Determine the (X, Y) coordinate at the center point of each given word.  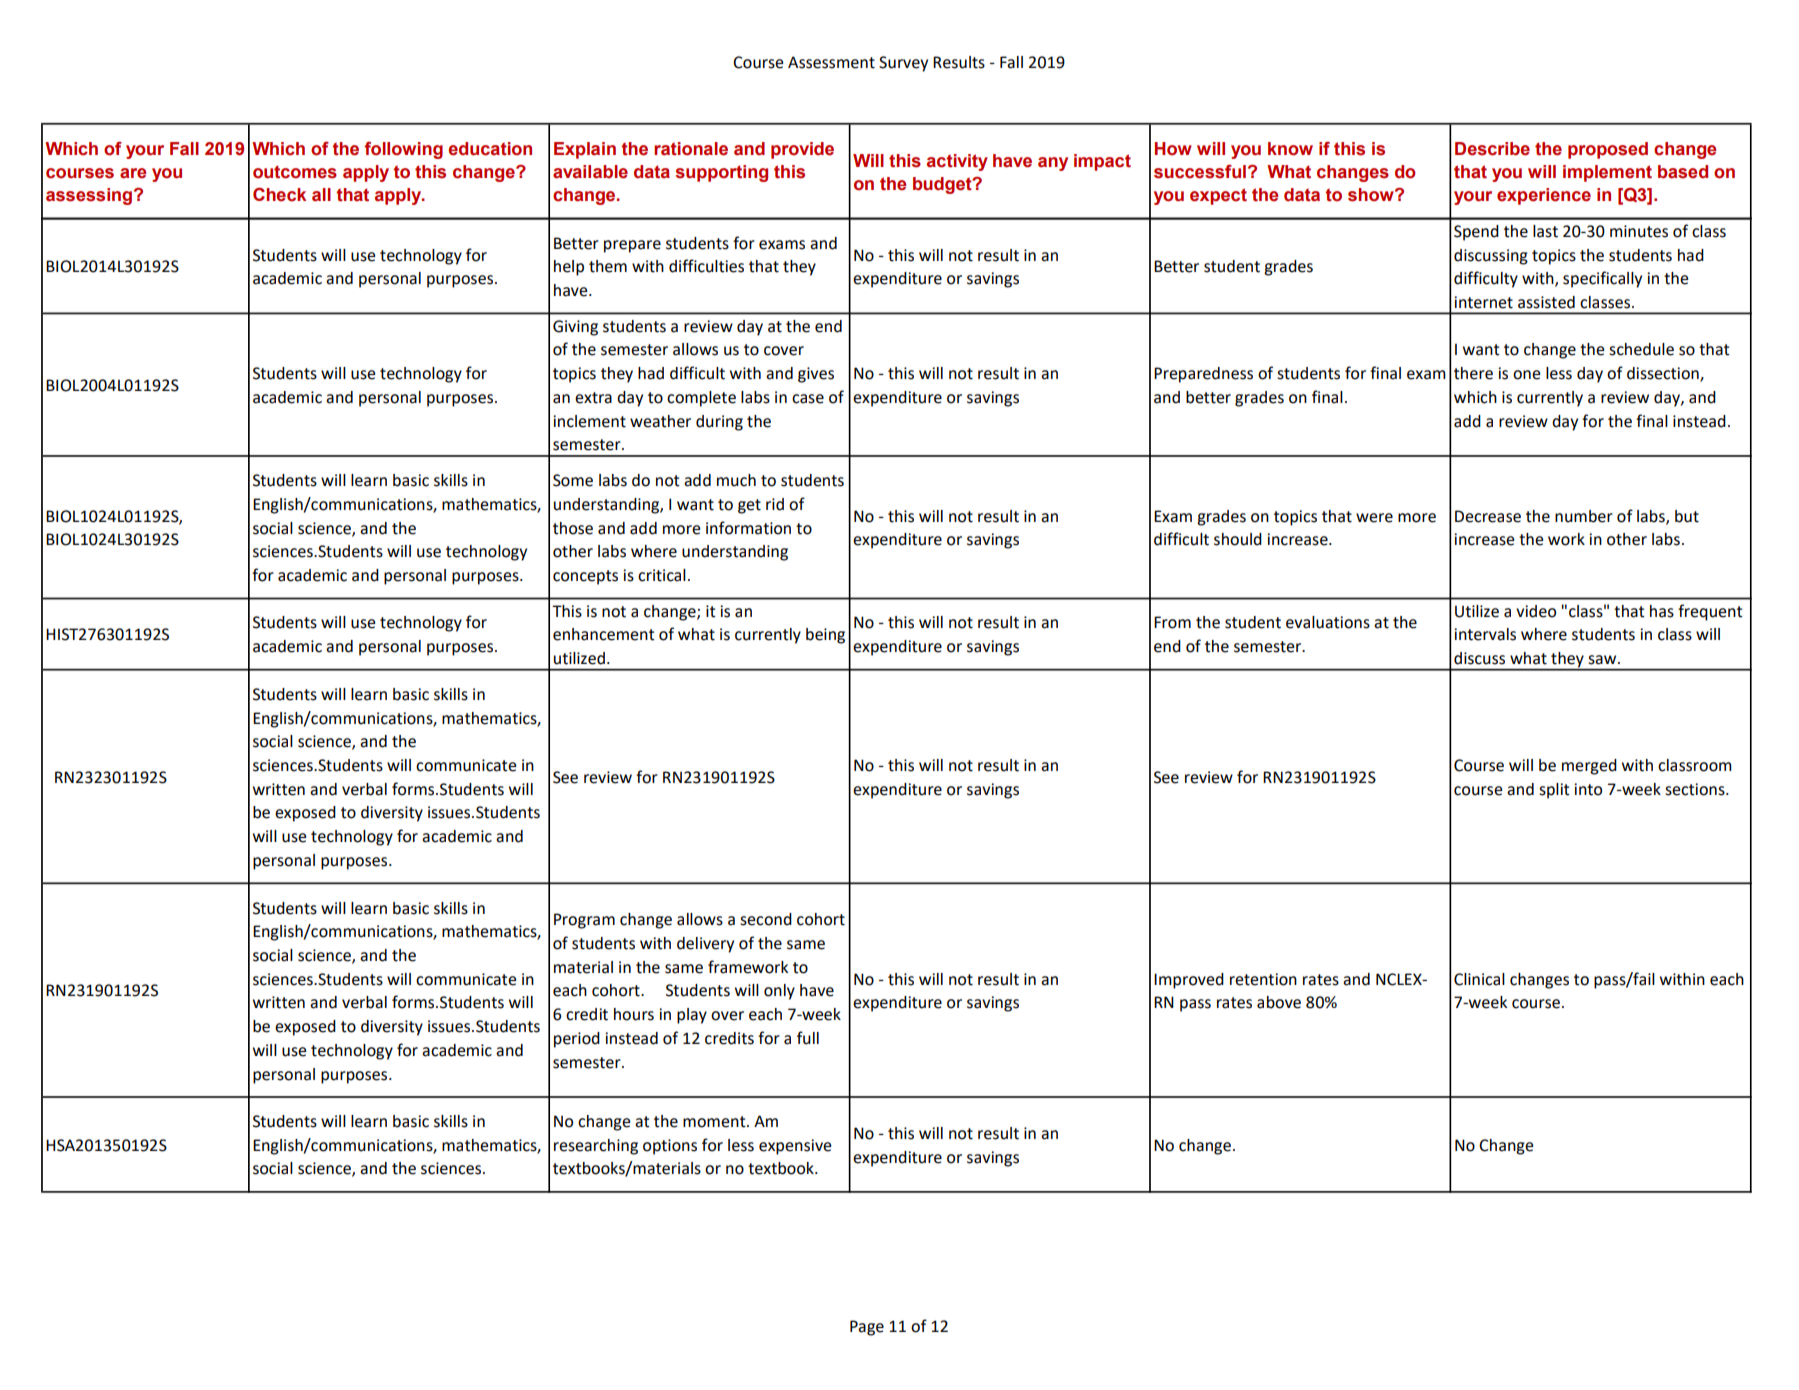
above (1279, 1002)
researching (596, 1147)
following (403, 150)
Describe (1492, 149)
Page (867, 1328)
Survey (903, 64)
